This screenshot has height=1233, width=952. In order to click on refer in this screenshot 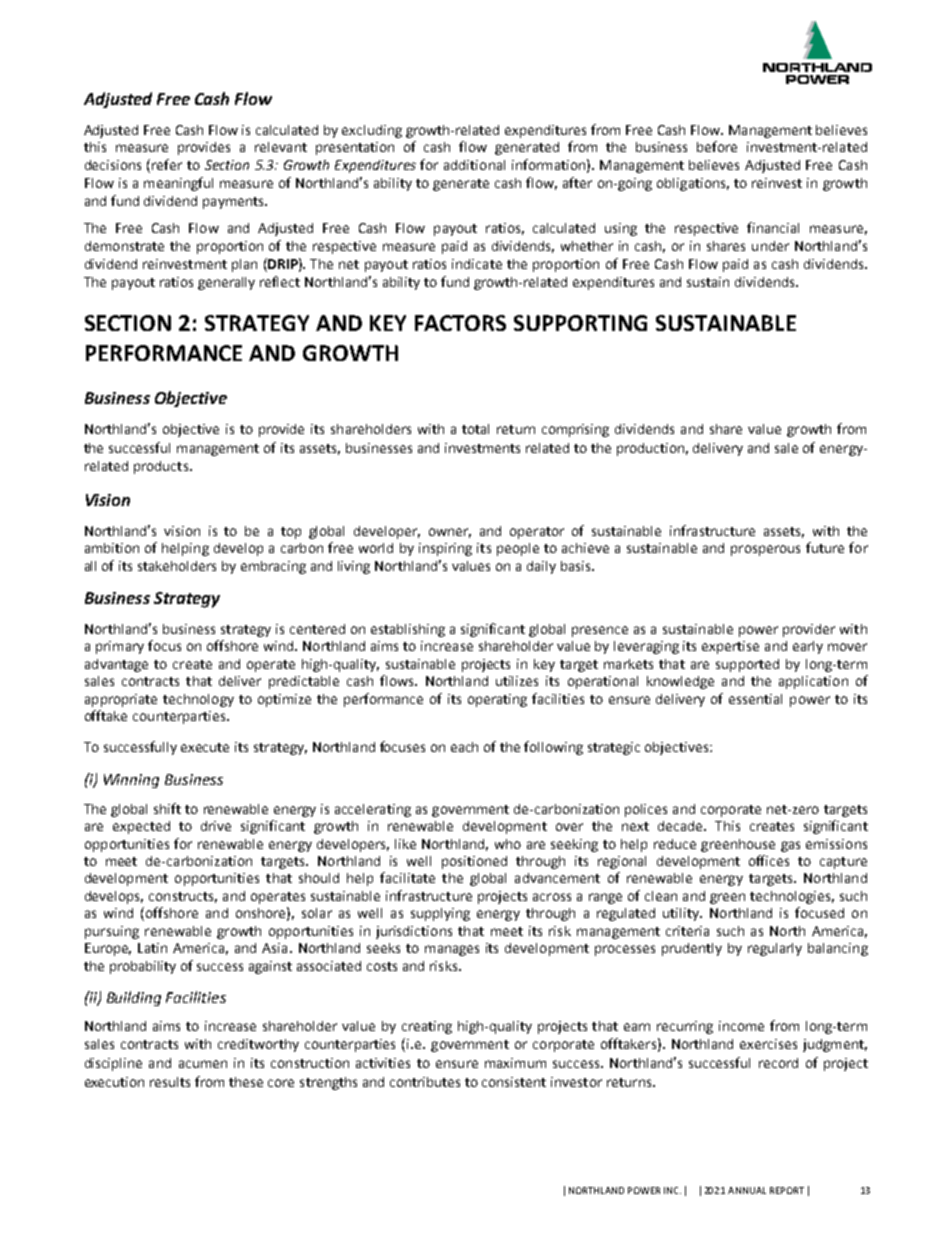, I will do `click(167, 164)`.
